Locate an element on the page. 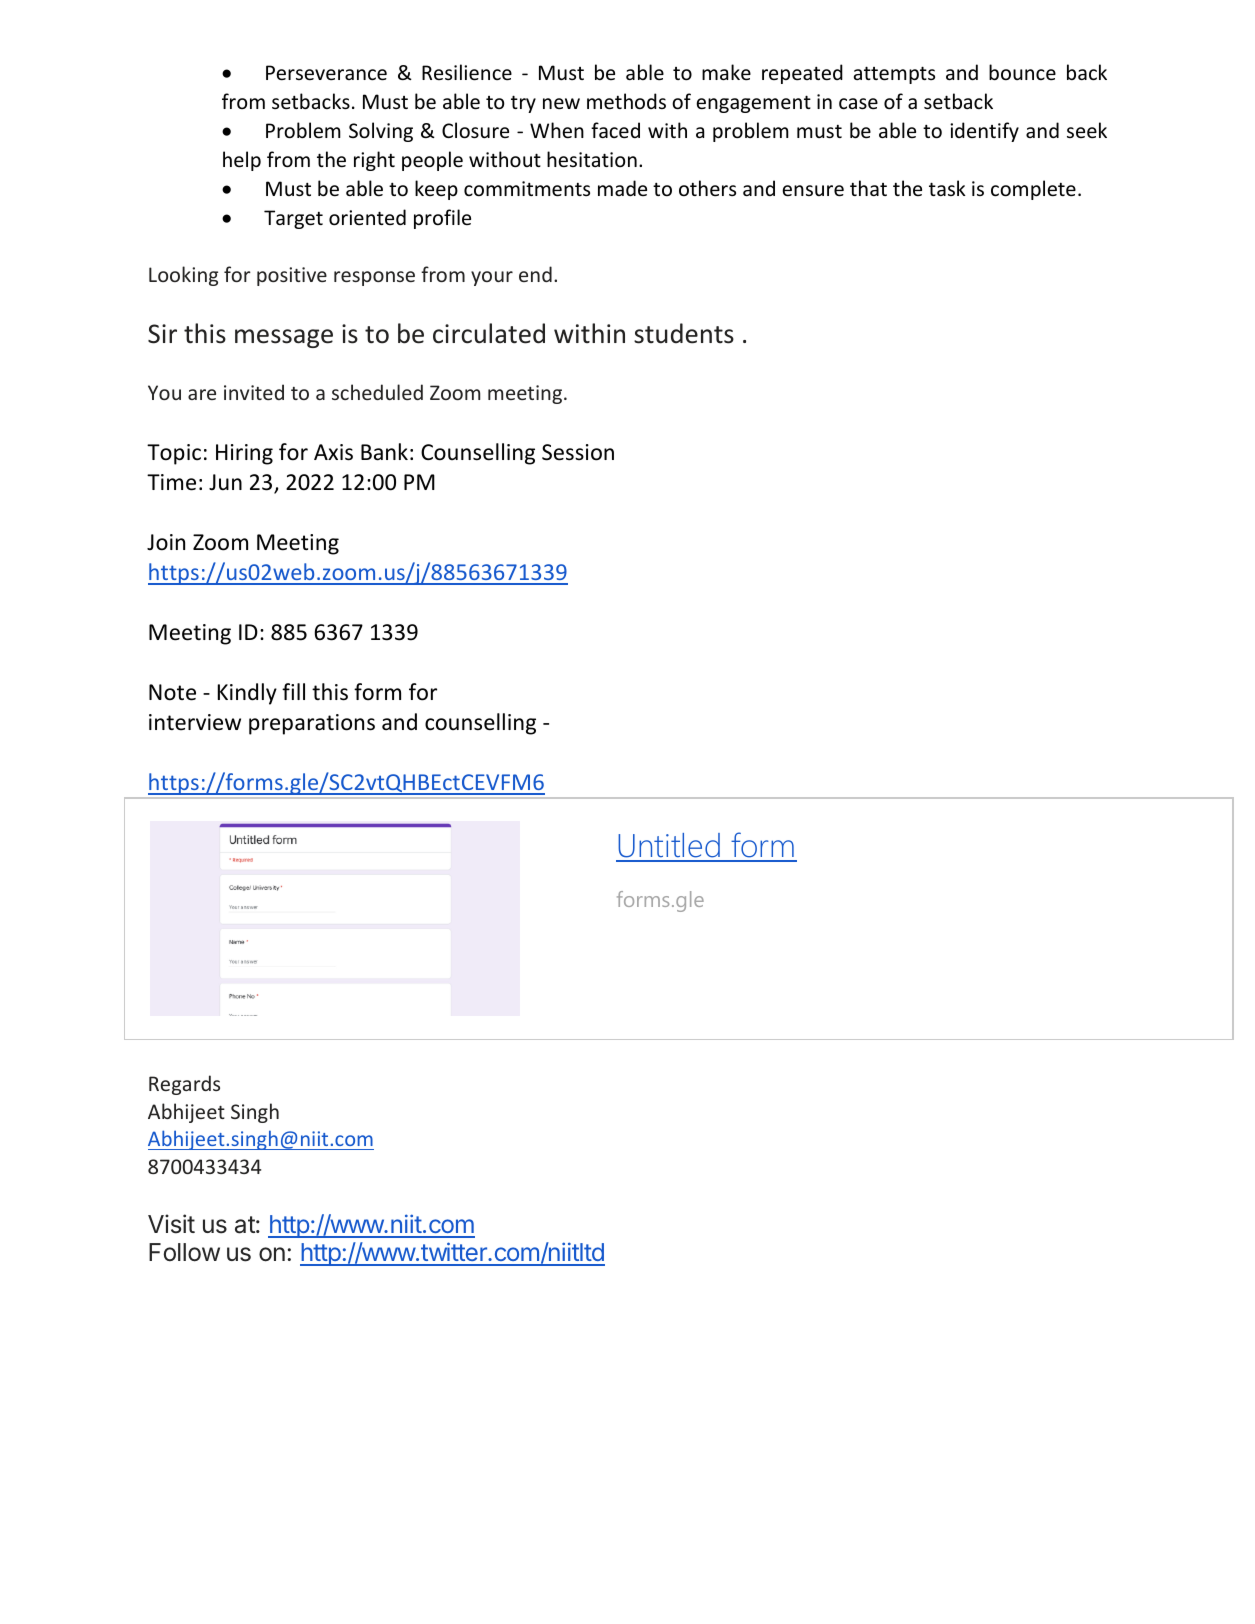 The width and height of the page is (1255, 1624). methods is located at coordinates (626, 101).
